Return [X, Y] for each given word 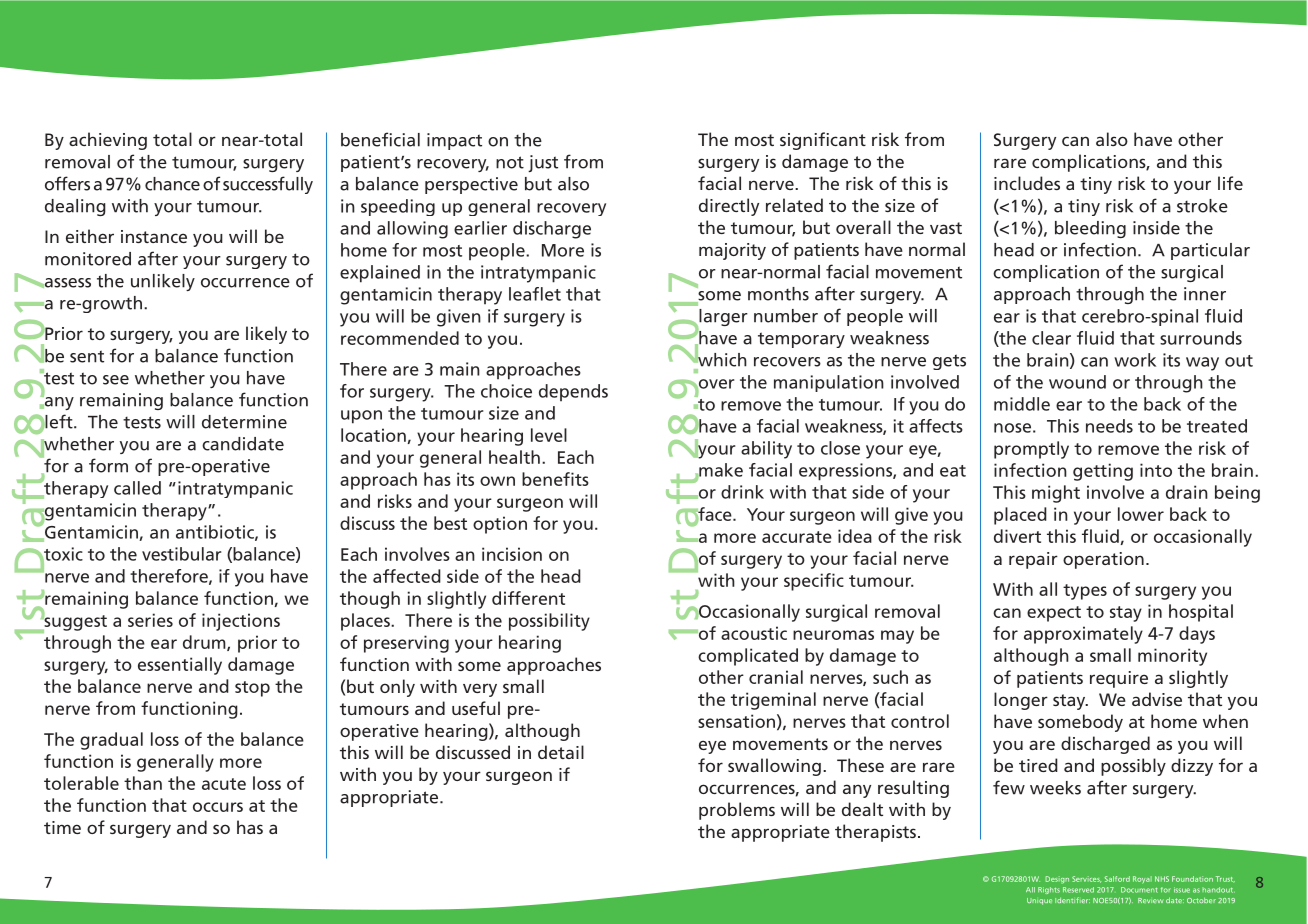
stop [252, 689]
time [62, 827]
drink [742, 492]
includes [1027, 183]
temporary [801, 340]
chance [172, 184]
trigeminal [773, 701]
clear [1051, 338]
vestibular [181, 554]
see [116, 380]
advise [1157, 699]
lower [1141, 514]
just [543, 163]
